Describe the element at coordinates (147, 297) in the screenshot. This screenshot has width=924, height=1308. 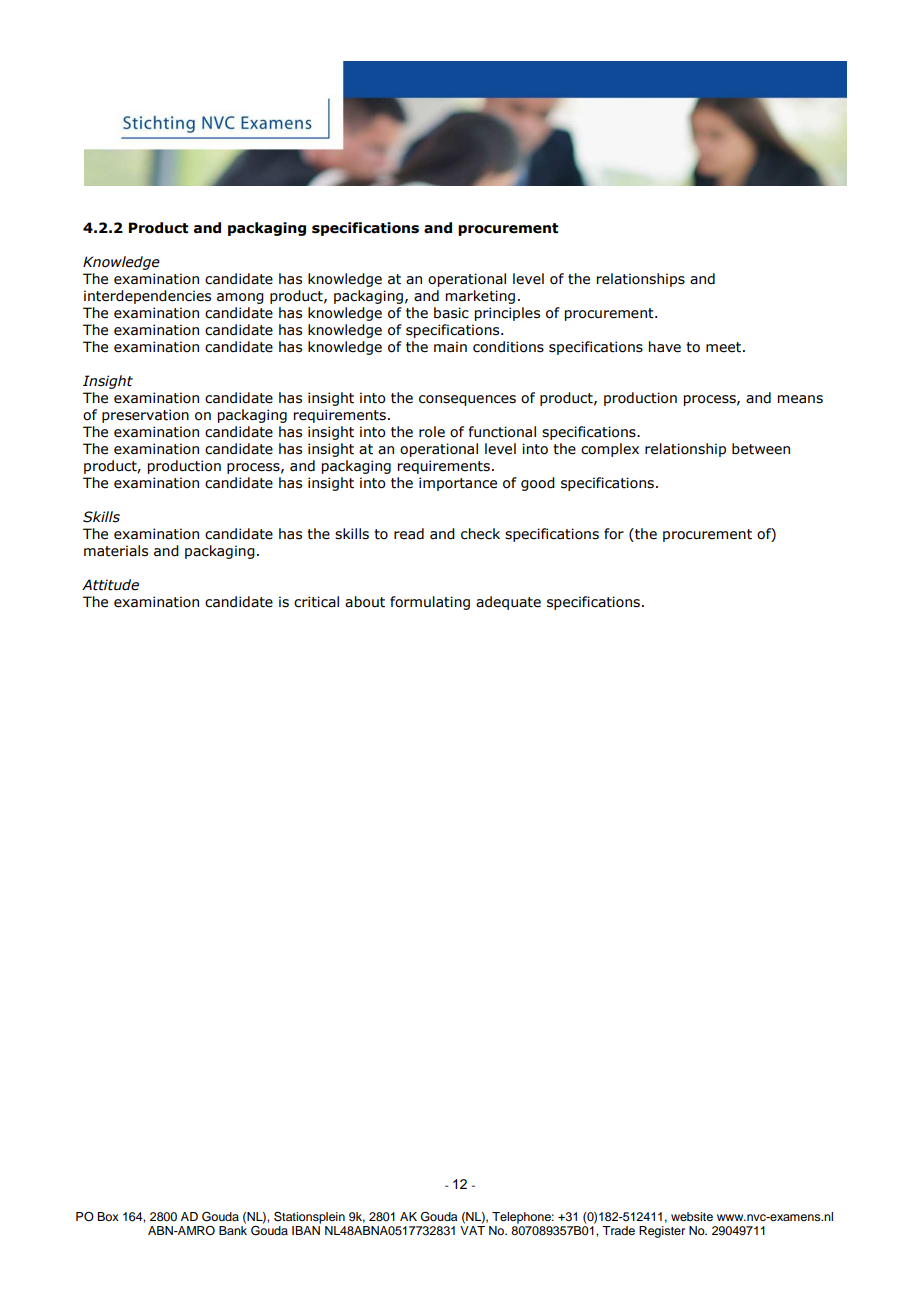
I see `interdependencies` at that location.
